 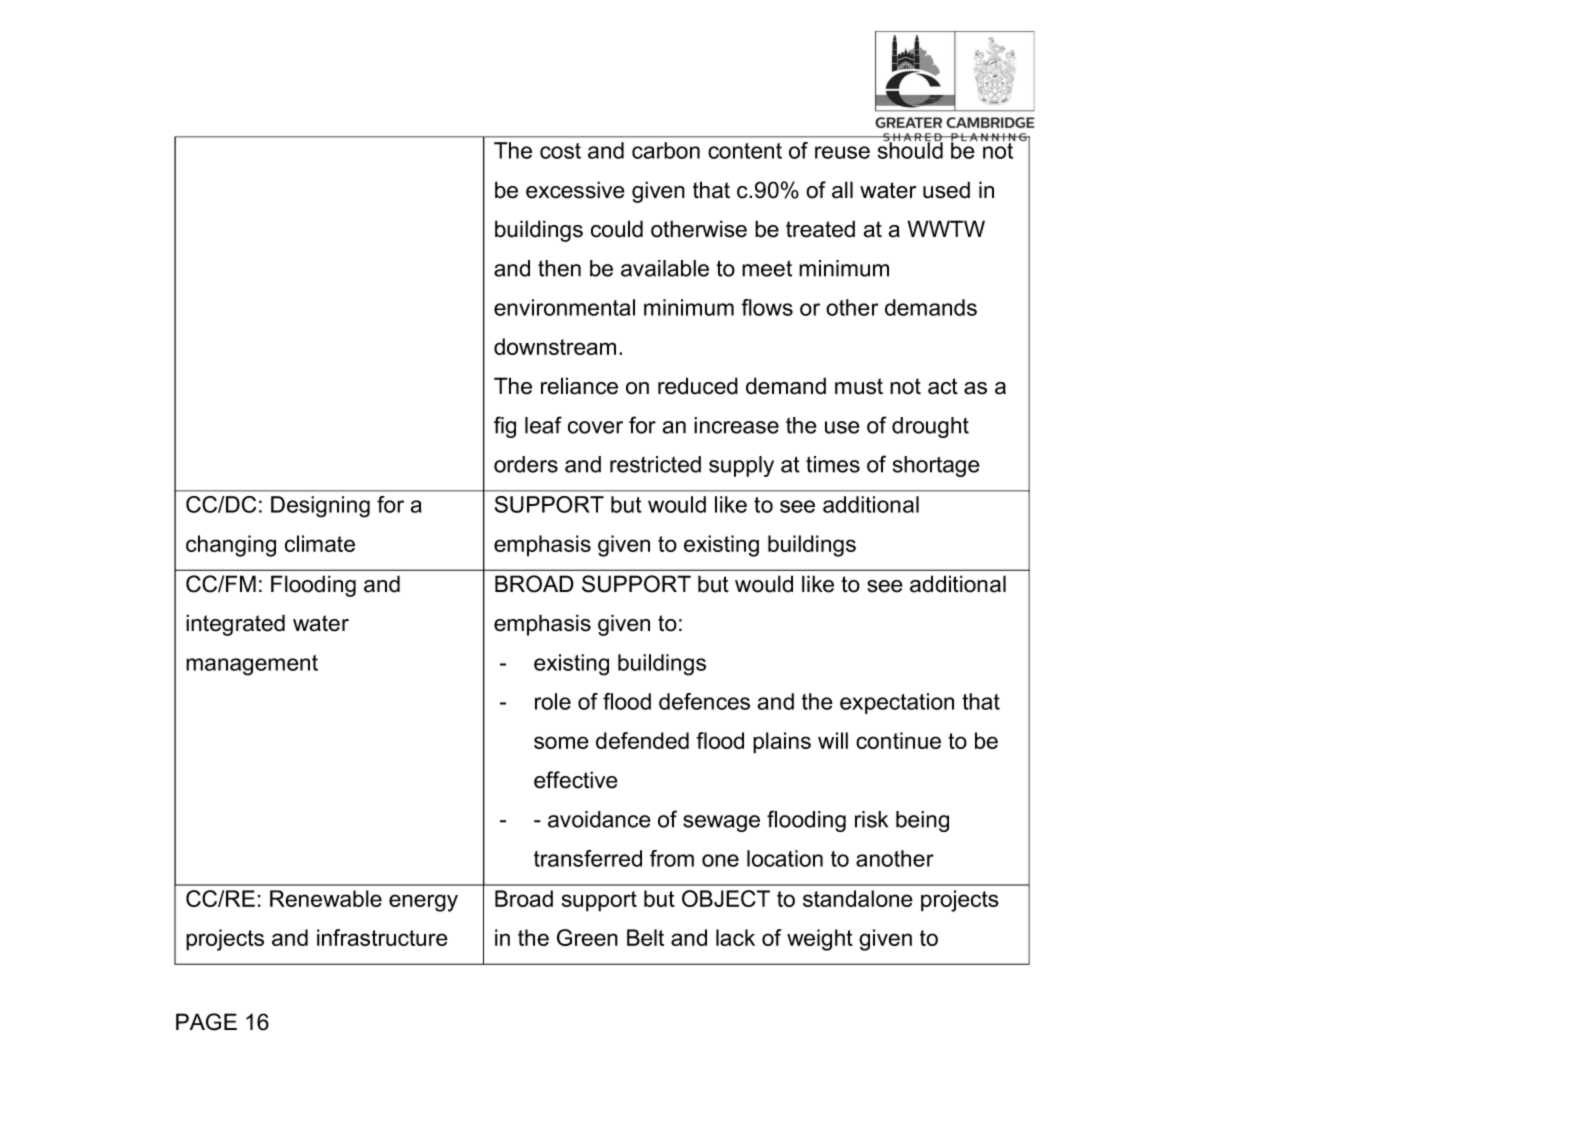 I want to click on all, so click(x=842, y=190).
